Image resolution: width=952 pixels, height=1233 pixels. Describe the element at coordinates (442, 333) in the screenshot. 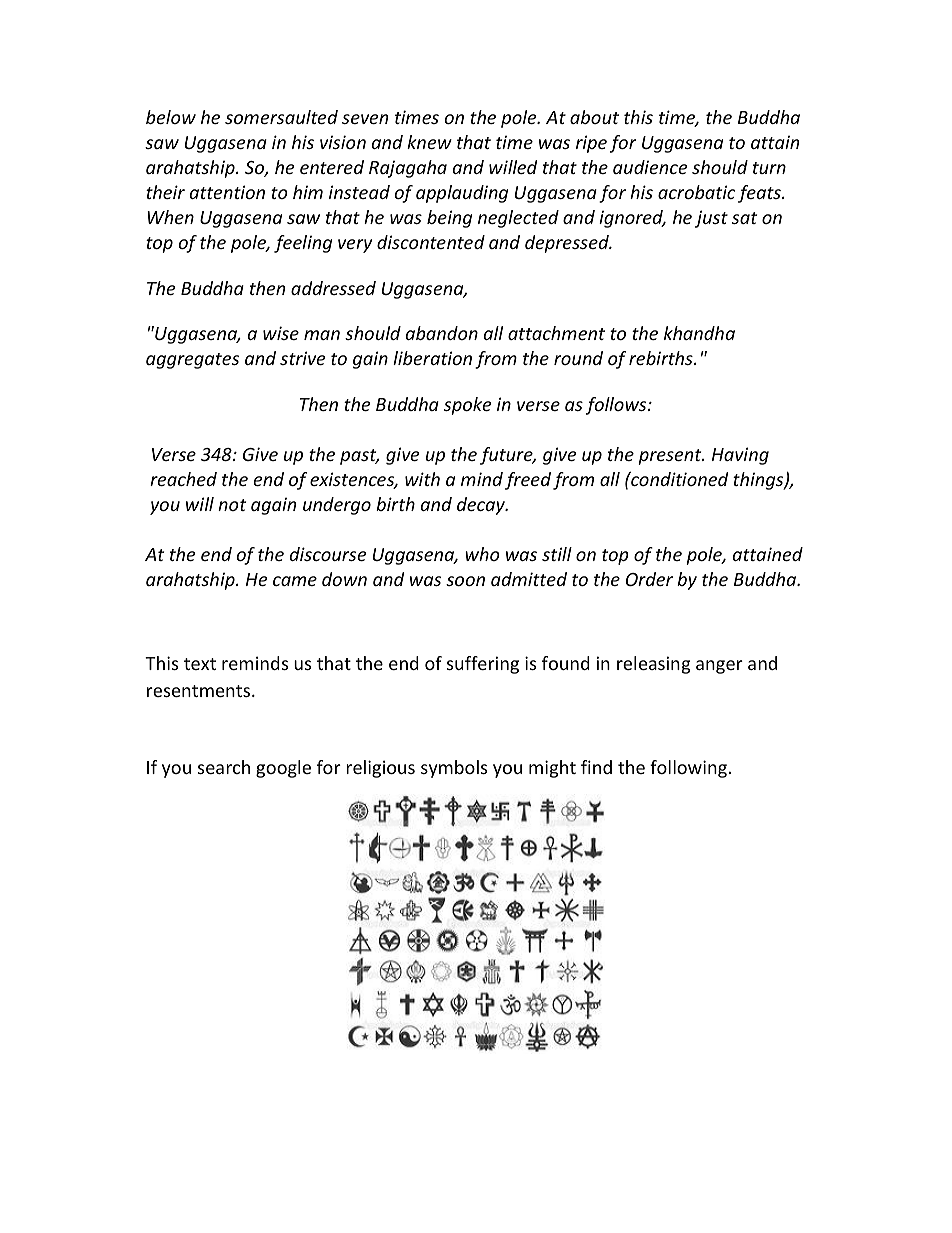

I see `abandon` at that location.
